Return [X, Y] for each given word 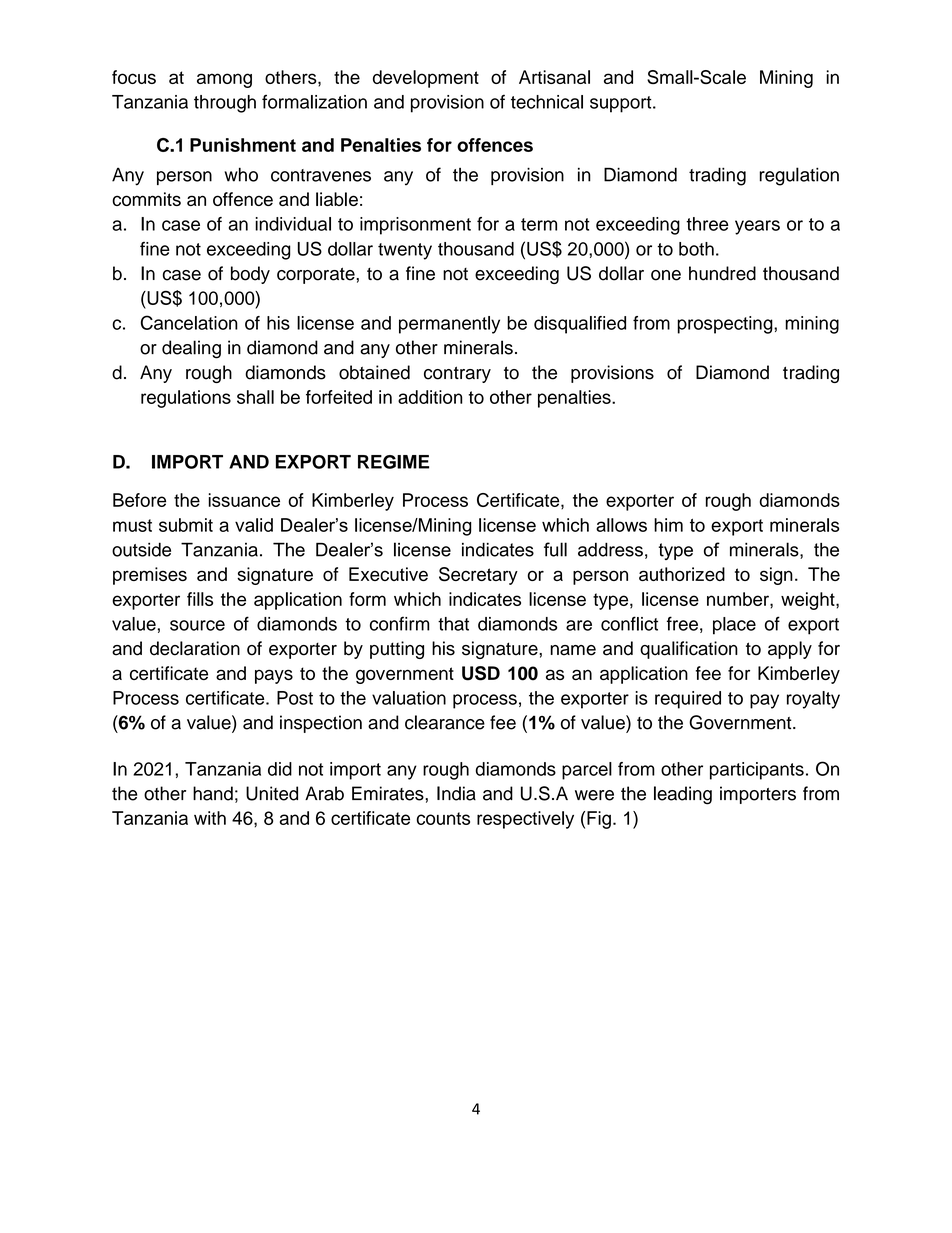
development [426, 79]
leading [683, 795]
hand [213, 793]
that [453, 624]
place [734, 626]
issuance [244, 500]
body [250, 275]
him [668, 525]
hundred [722, 273]
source [197, 625]
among [224, 80]
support [622, 104]
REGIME [393, 462]
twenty [405, 251]
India [456, 793]
